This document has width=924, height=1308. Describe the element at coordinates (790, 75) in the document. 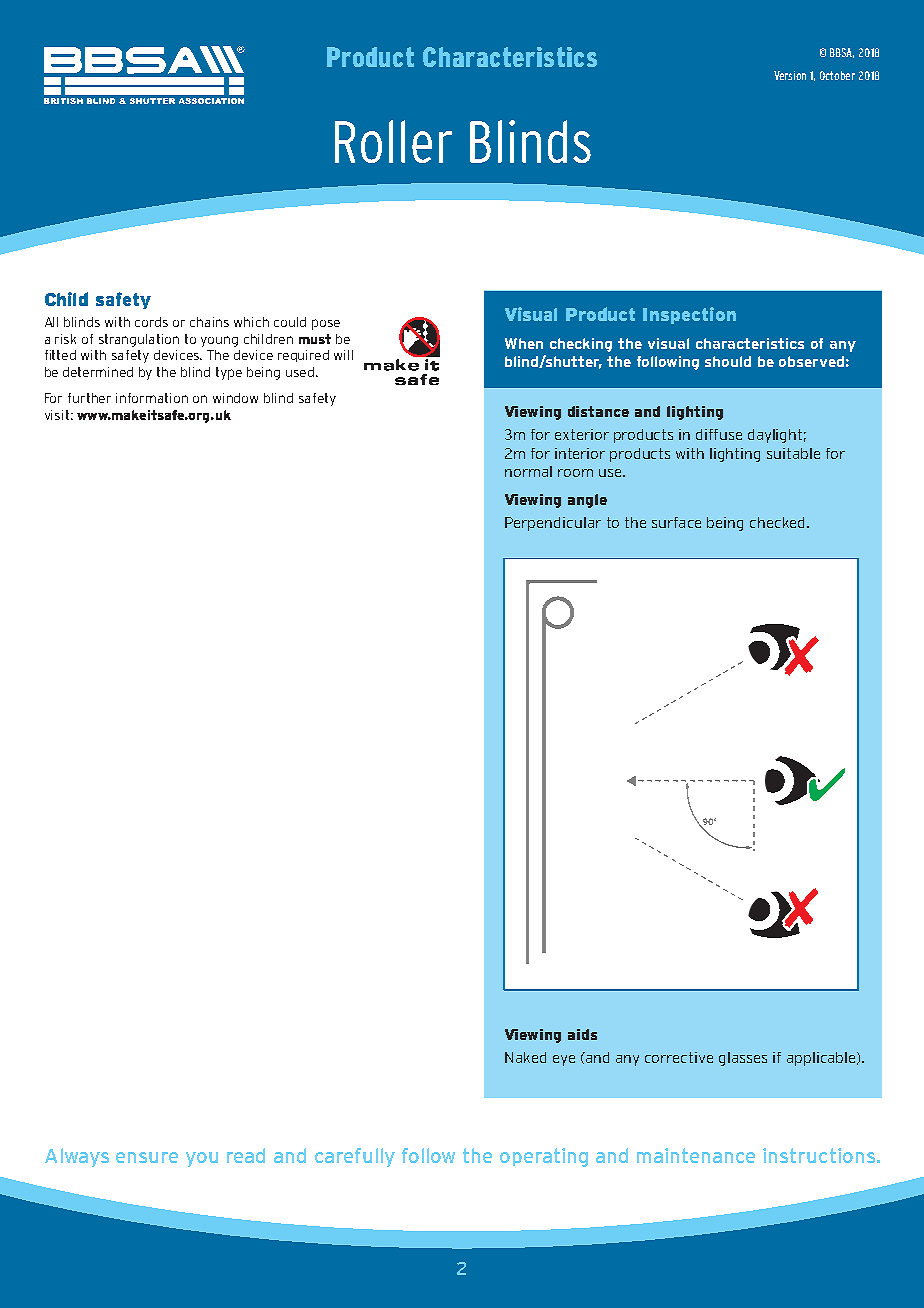

I see `Version` at that location.
